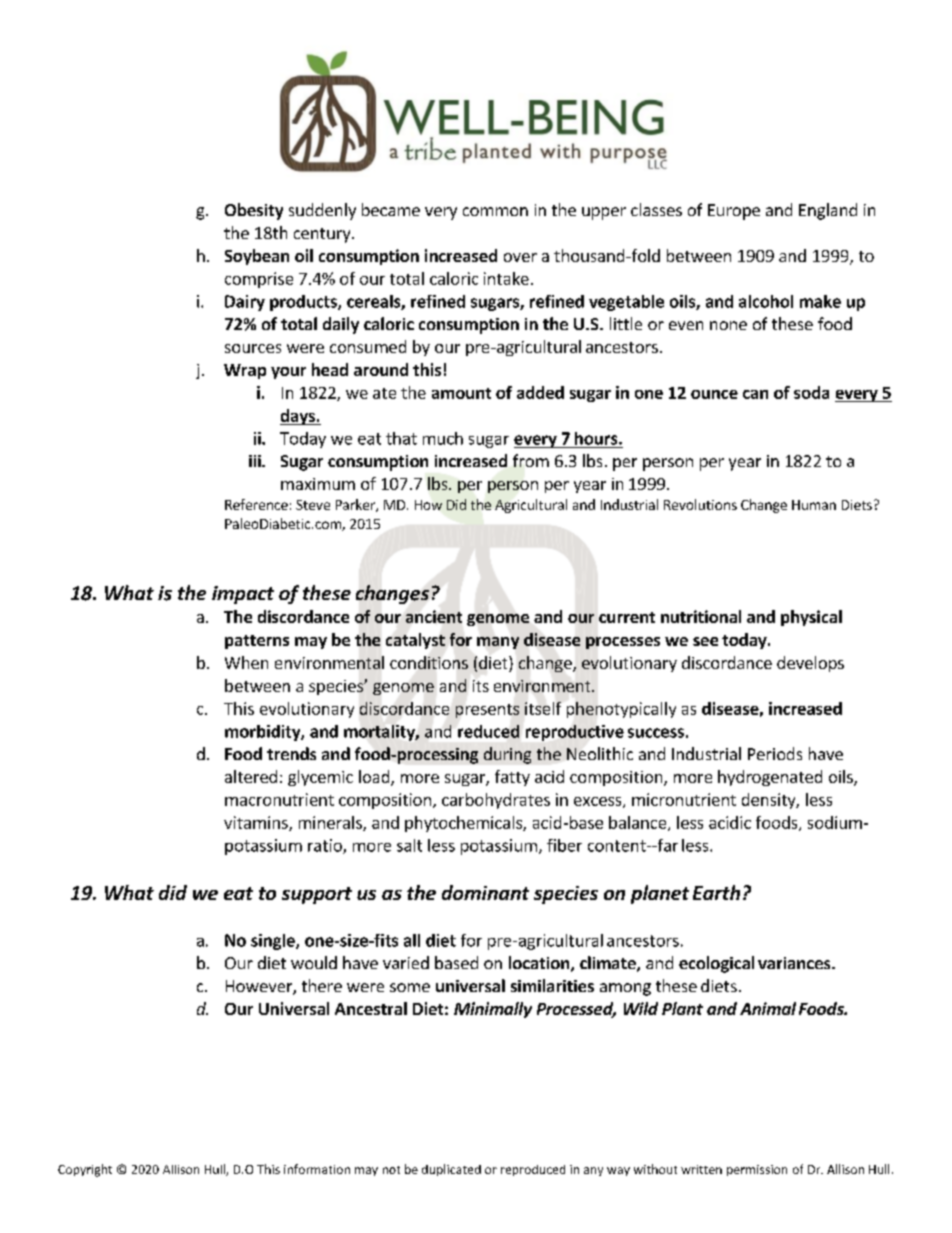  Describe the element at coordinates (434, 616) in the screenshot. I see `ancient` at that location.
